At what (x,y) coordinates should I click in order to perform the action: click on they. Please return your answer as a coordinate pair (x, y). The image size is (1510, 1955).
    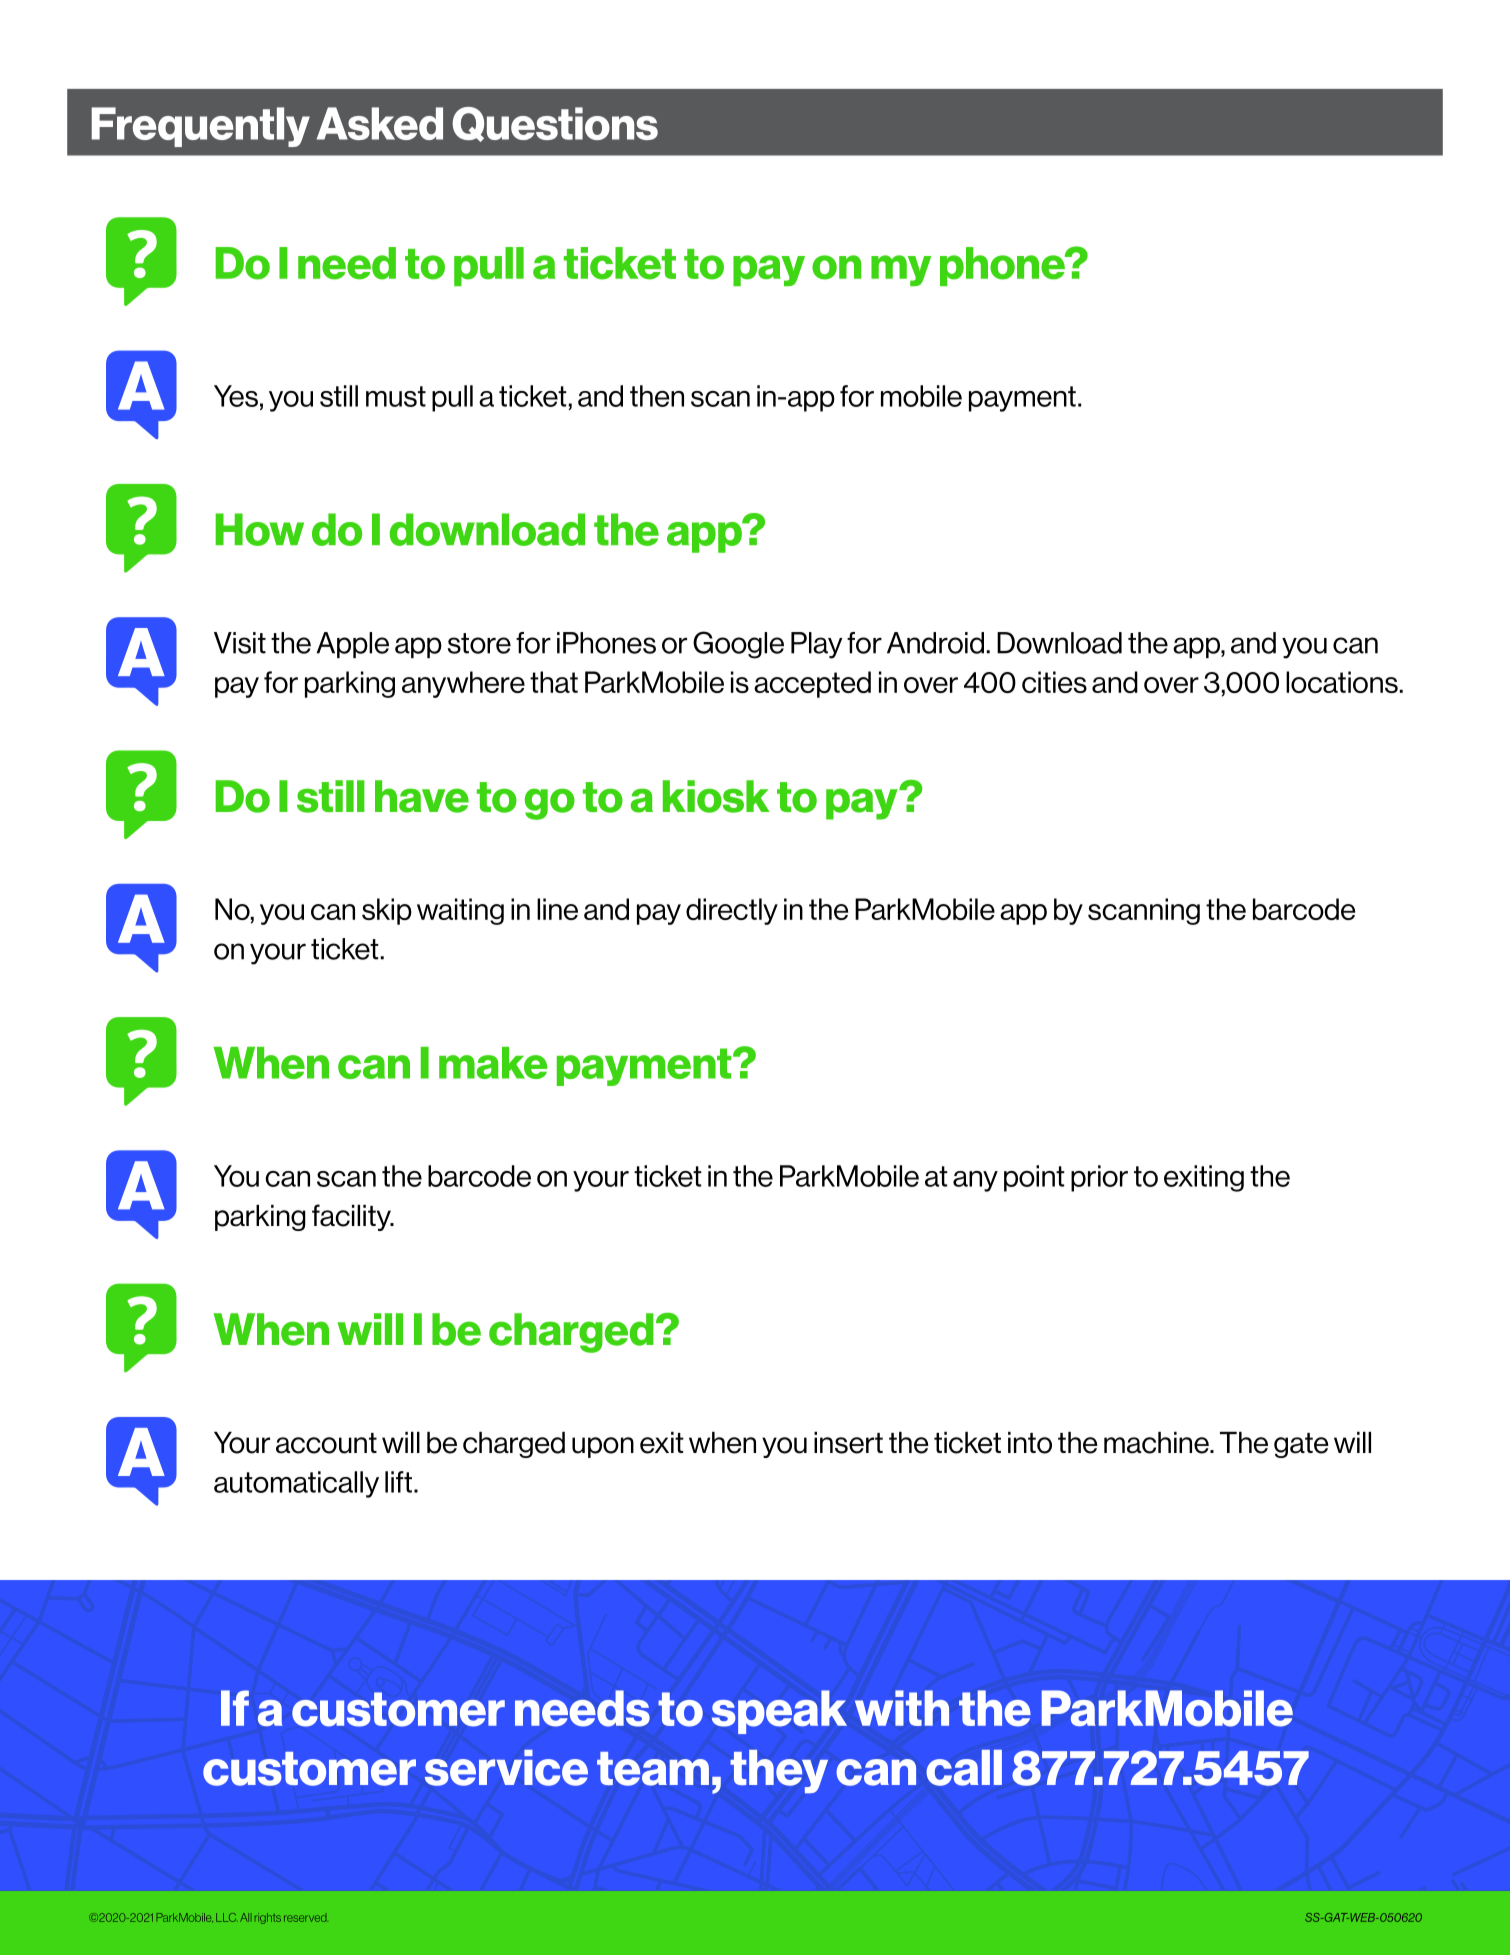
    Looking at the image, I should click on (779, 1771).
